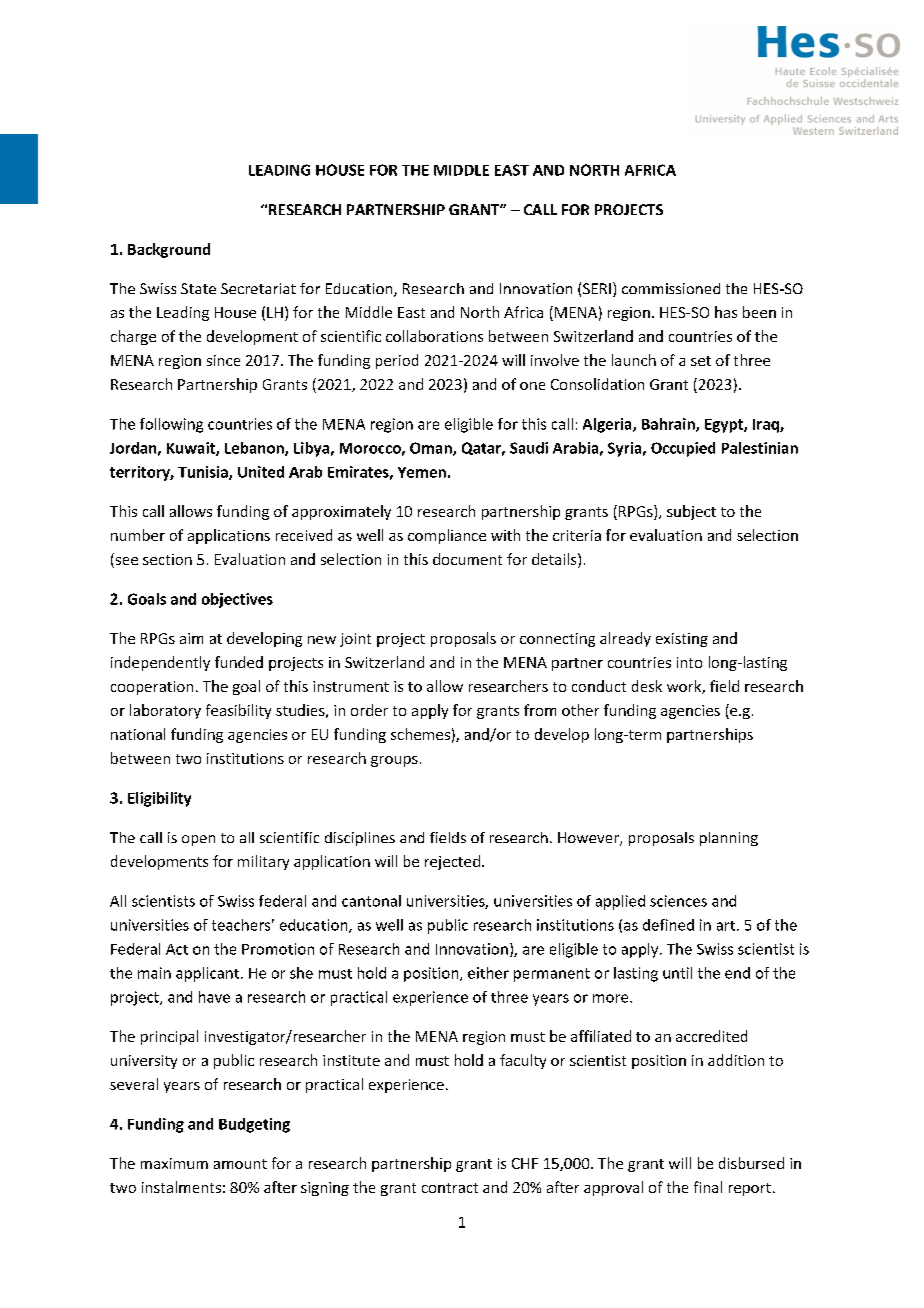 Image resolution: width=924 pixels, height=1308 pixels. Describe the element at coordinates (671, 288) in the image. I see `commissioned` at that location.
